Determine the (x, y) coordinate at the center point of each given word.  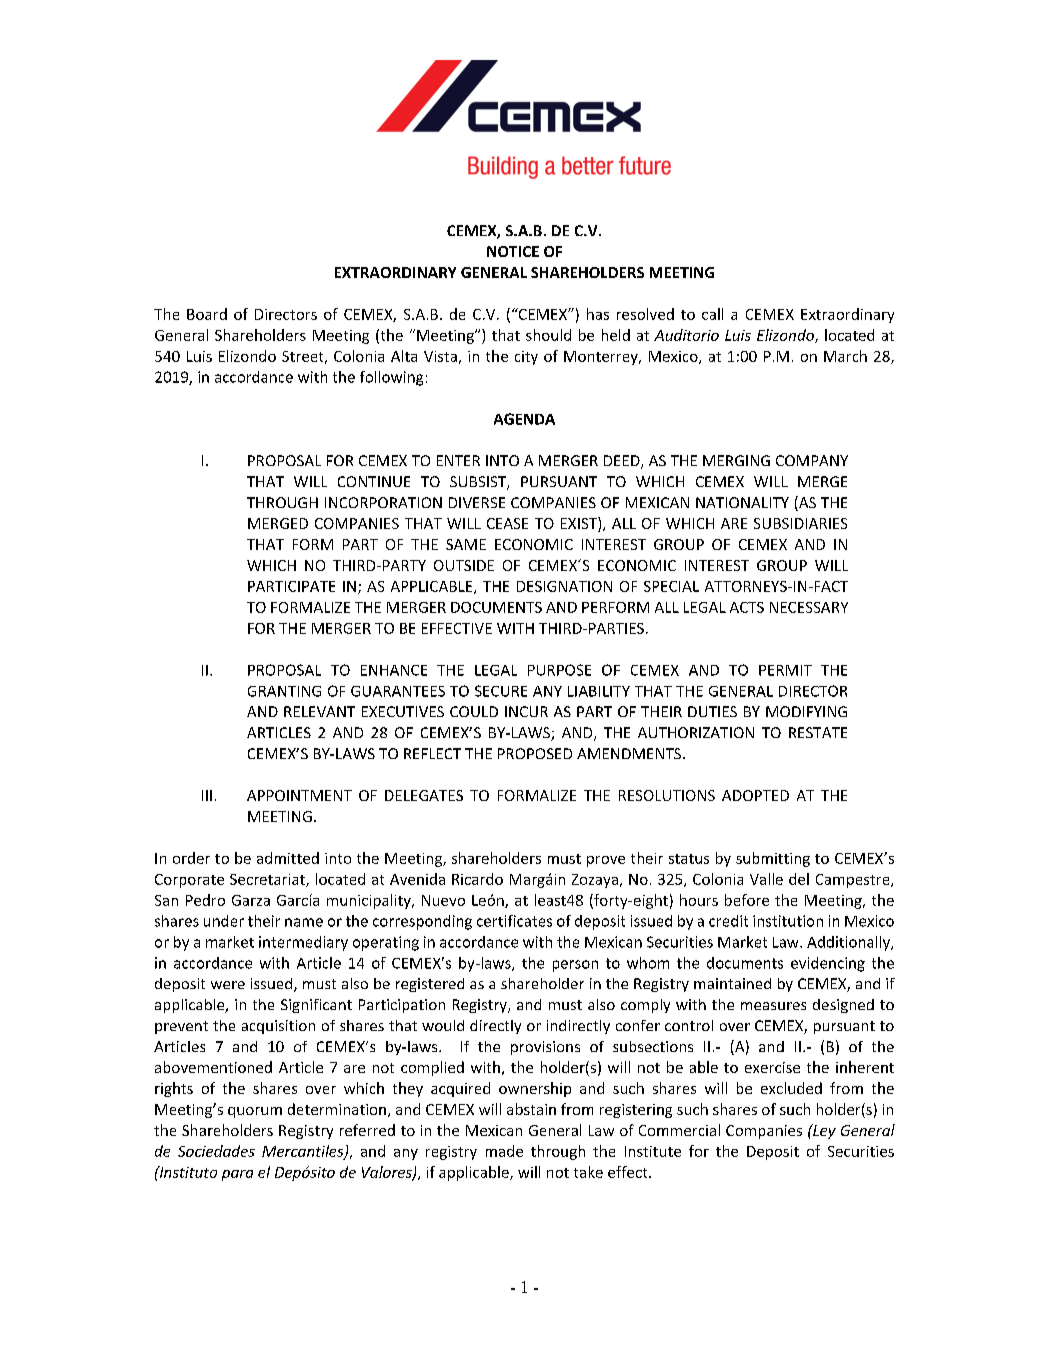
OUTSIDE (464, 565)
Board (207, 314)
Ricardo (477, 879)
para (237, 1175)
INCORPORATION (383, 502)
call (712, 314)
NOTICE (513, 251)
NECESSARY (809, 607)
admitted (288, 858)
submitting (773, 859)
